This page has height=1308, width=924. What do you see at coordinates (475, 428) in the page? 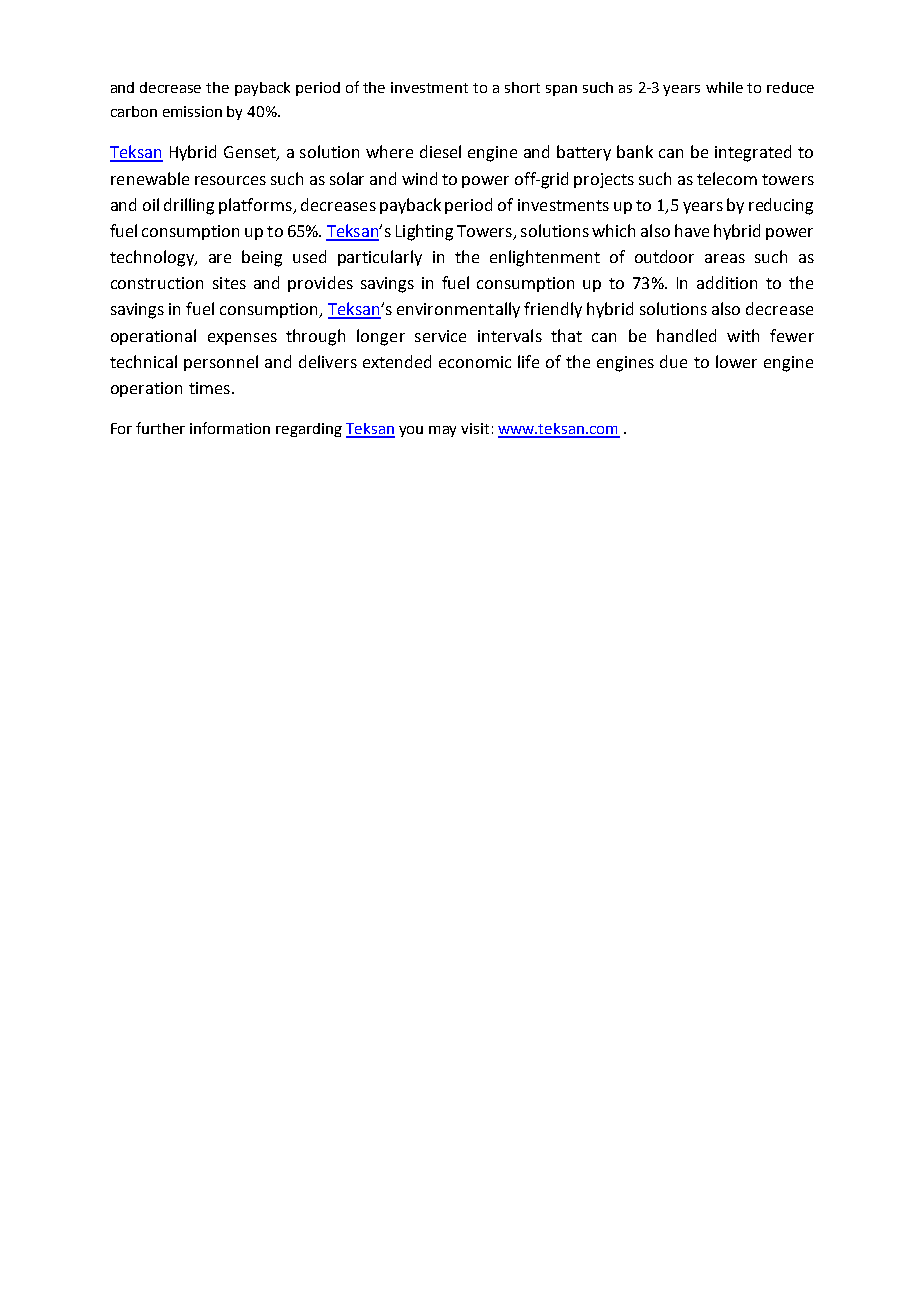
I see `visit` at bounding box center [475, 428].
